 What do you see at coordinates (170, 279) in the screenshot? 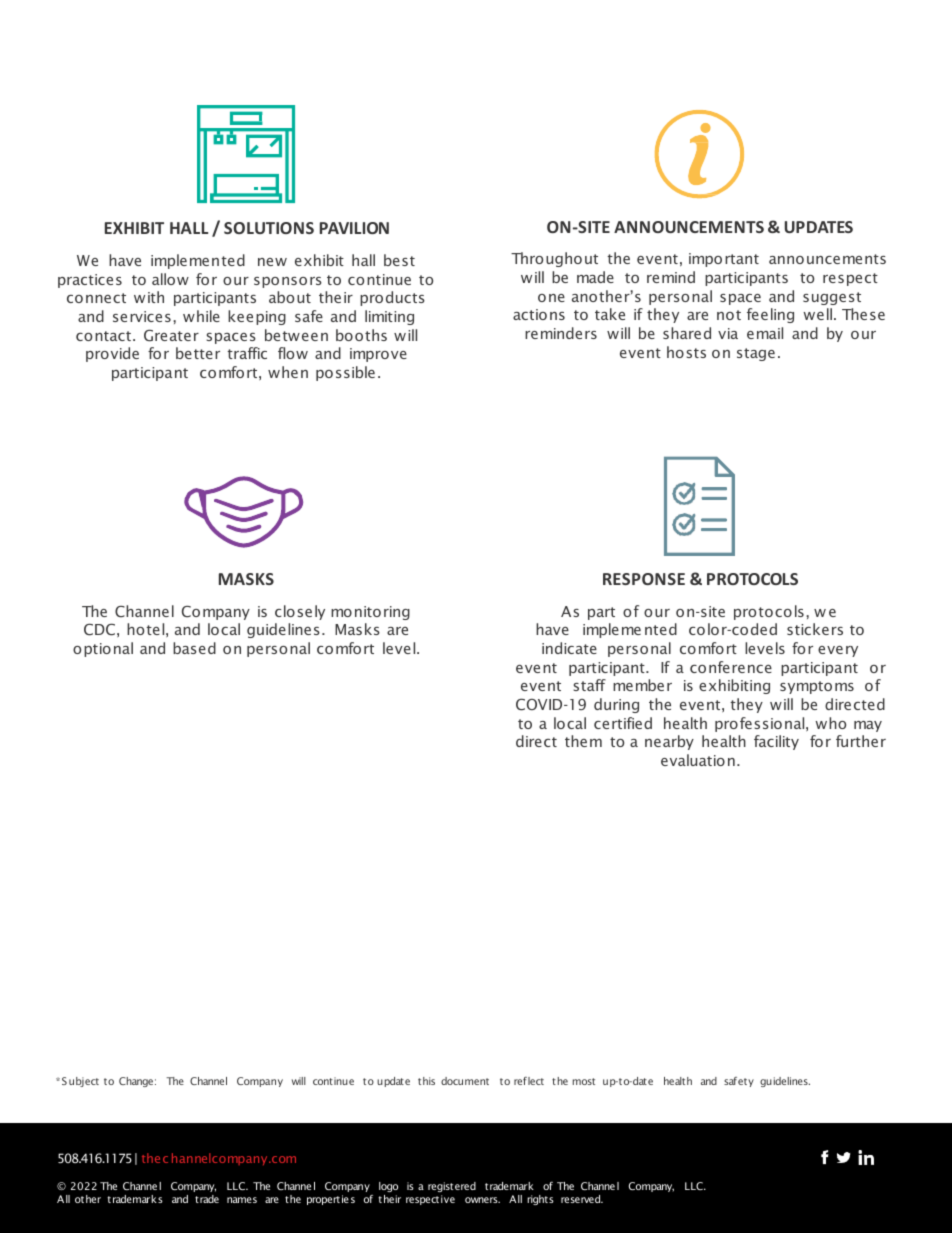
I see `allow` at bounding box center [170, 279].
